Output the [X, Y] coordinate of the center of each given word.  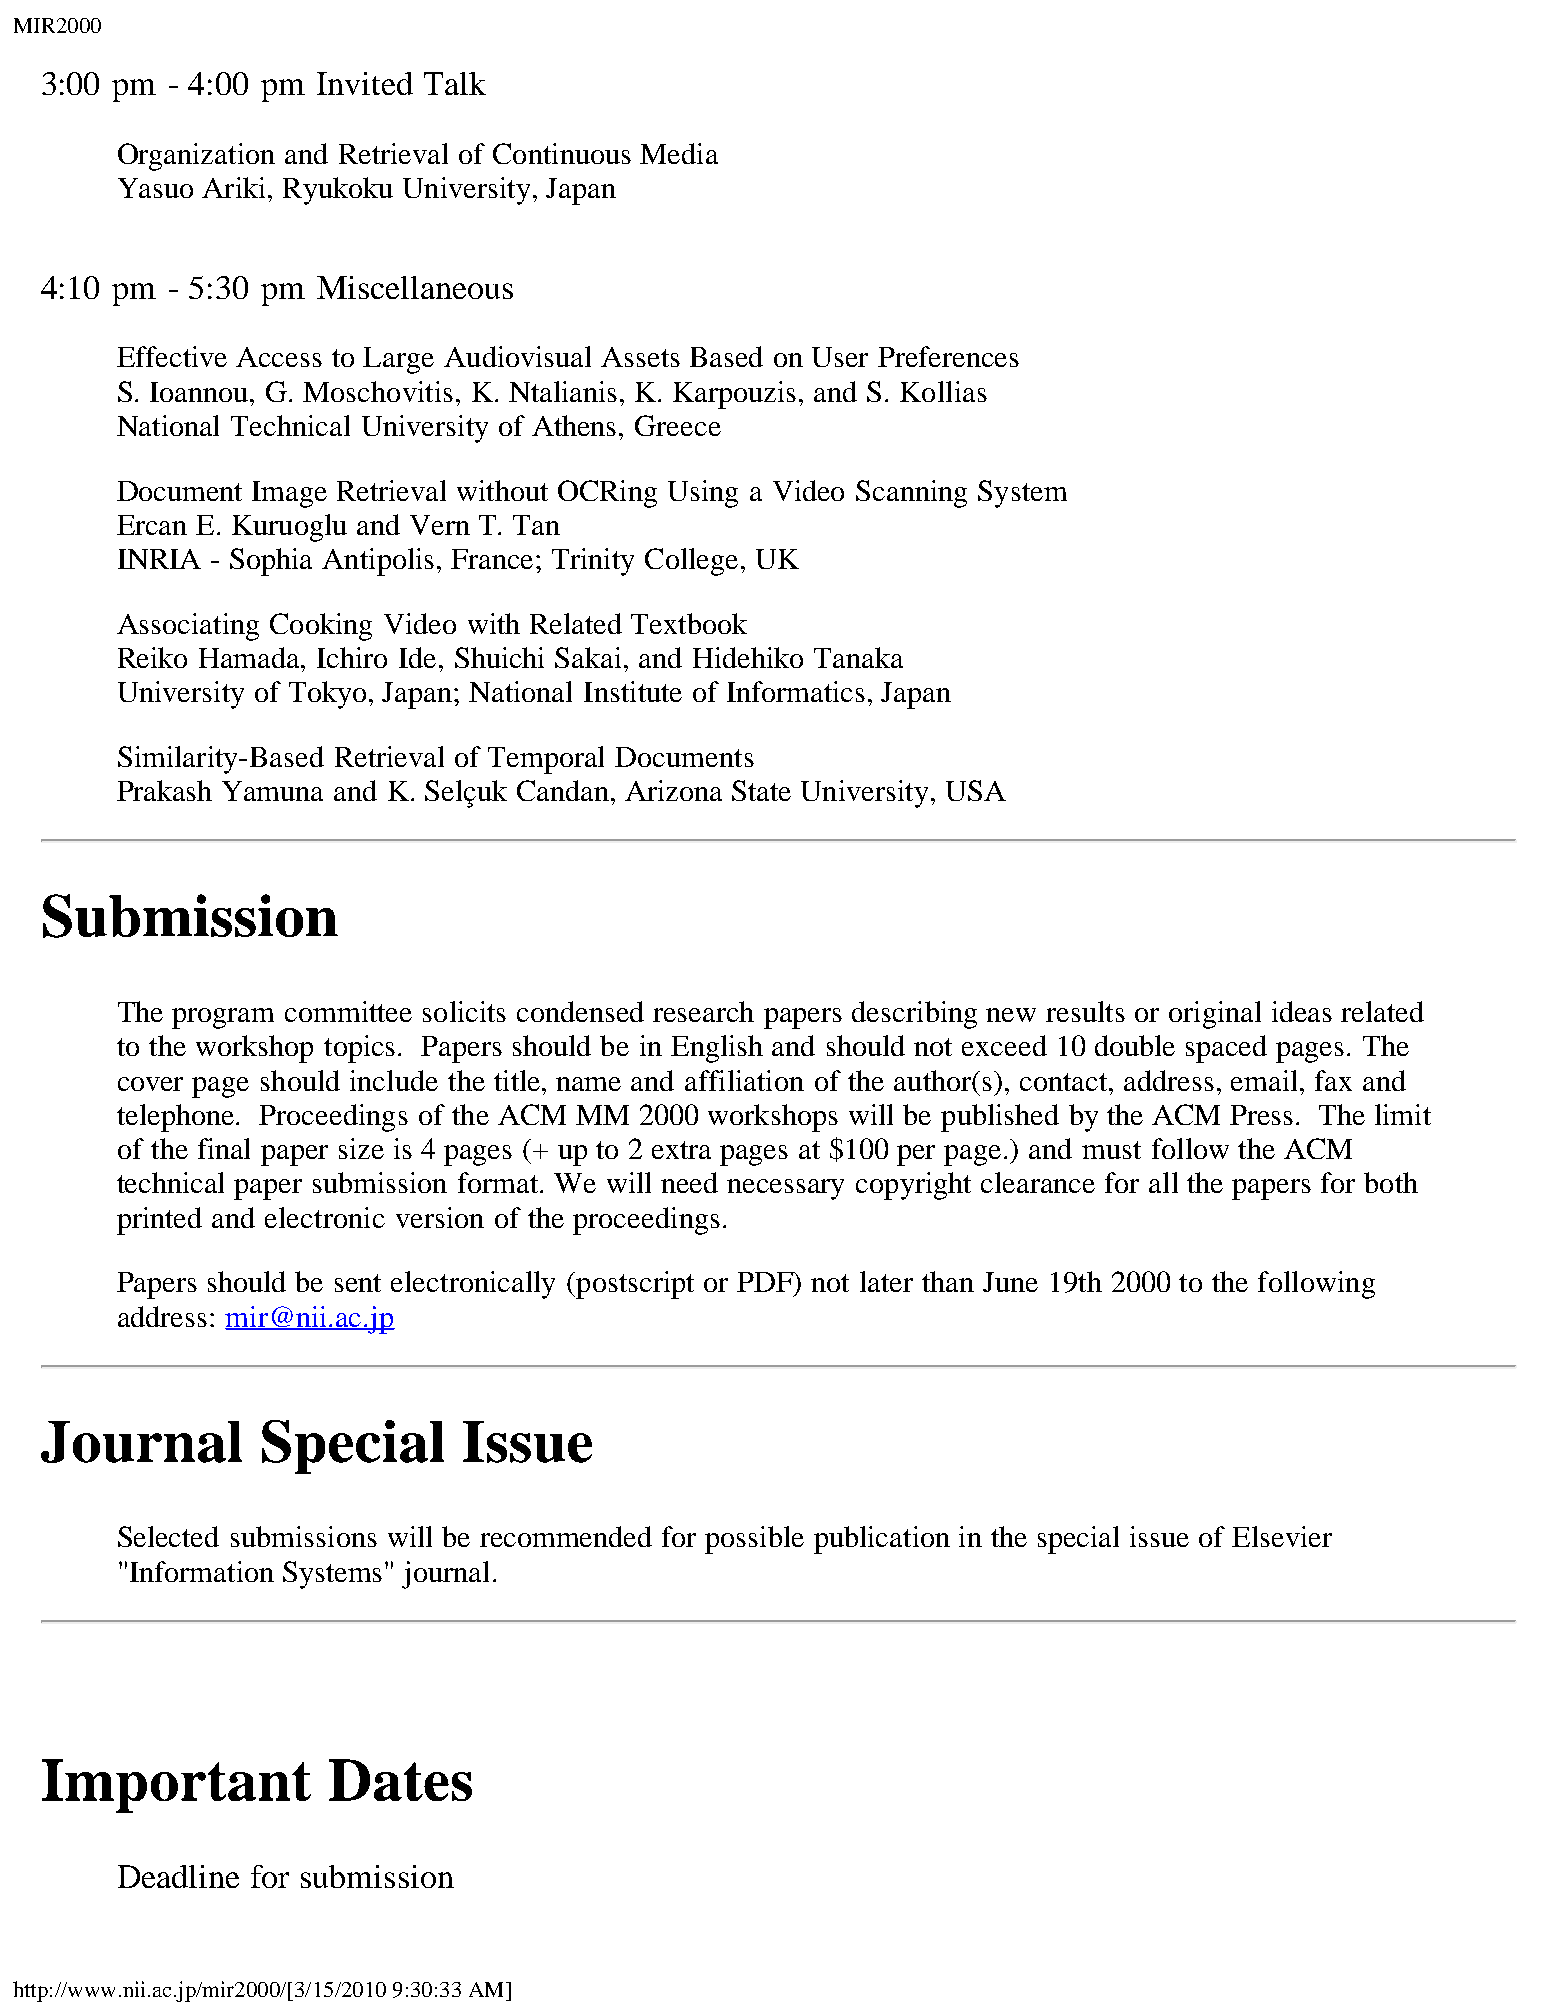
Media [679, 153]
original [1215, 1015]
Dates [400, 1780]
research [703, 1011]
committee [348, 1011]
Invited [365, 83]
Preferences [948, 356]
